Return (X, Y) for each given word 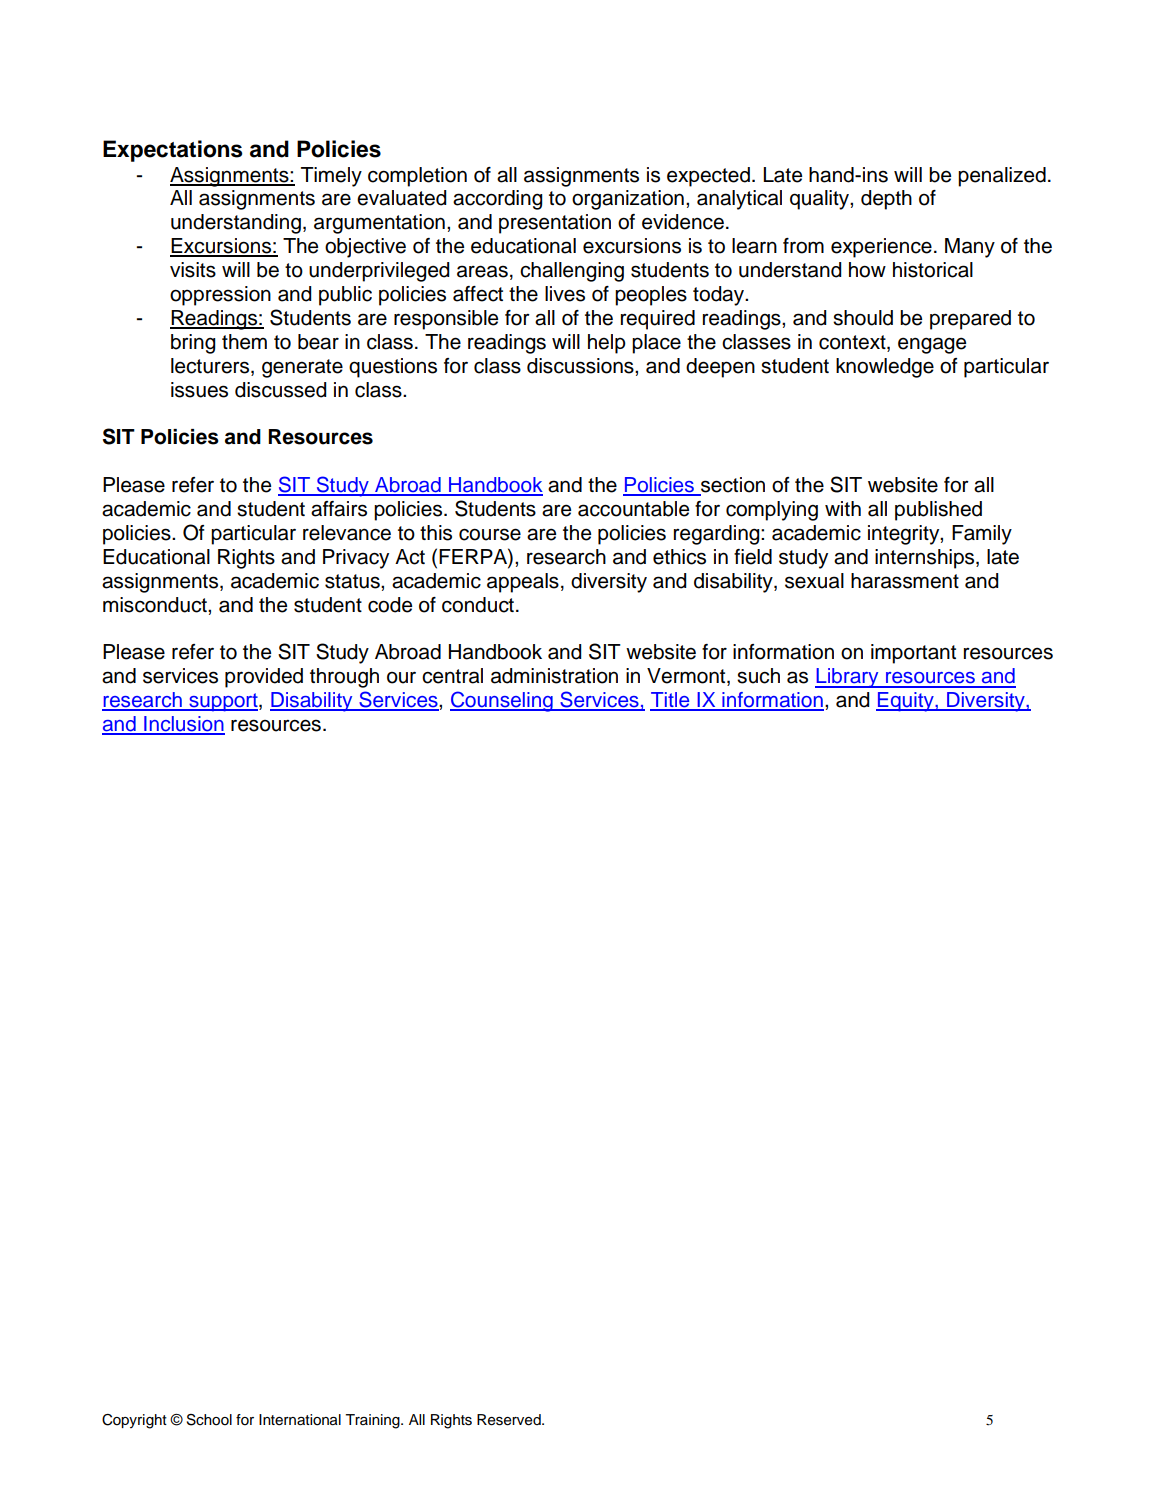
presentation (555, 224)
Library (848, 678)
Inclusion (183, 725)
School (209, 1420)
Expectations (172, 151)
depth (886, 200)
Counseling (502, 701)
